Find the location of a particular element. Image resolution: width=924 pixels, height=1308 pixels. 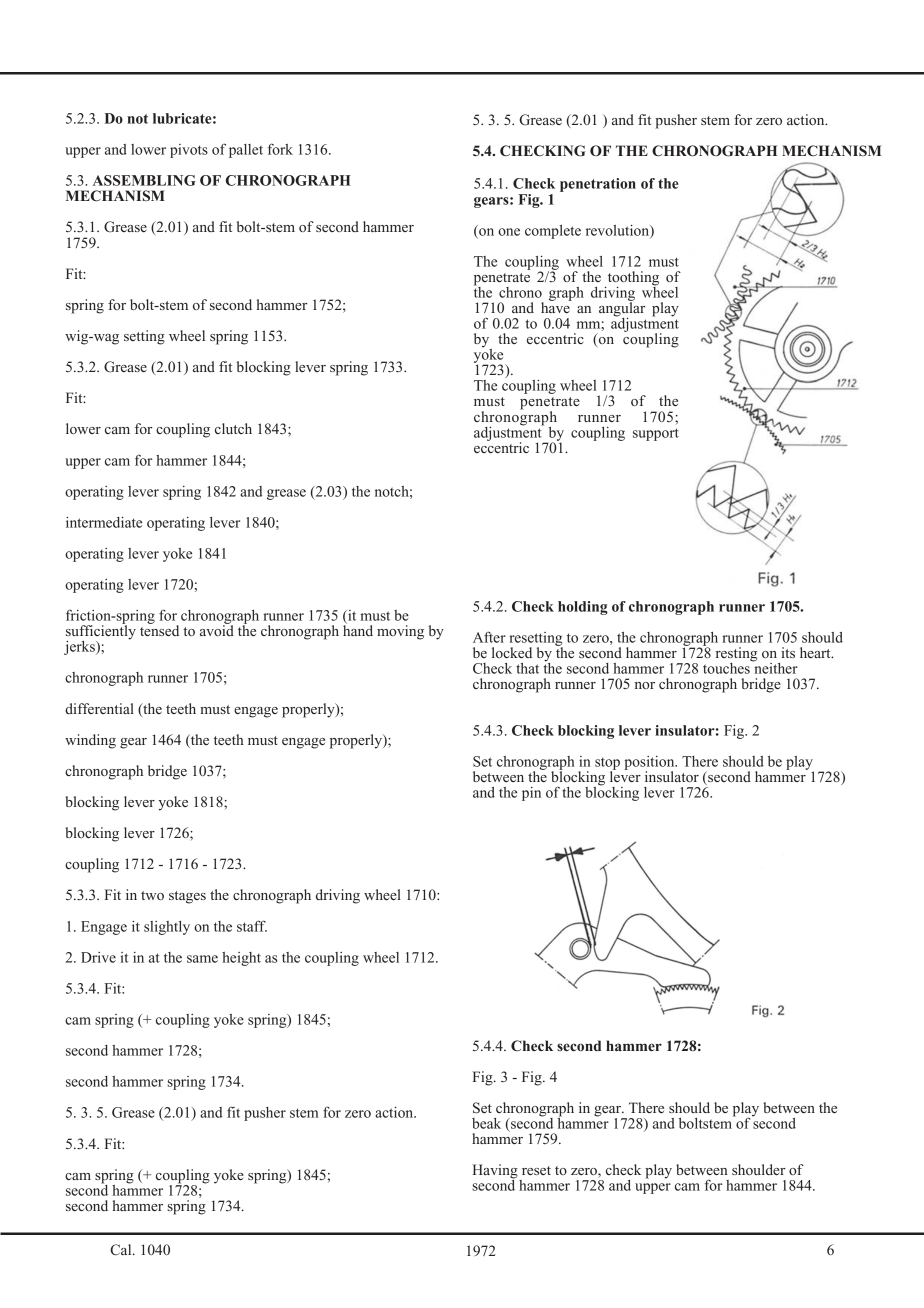

Cal is located at coordinates (122, 1250).
